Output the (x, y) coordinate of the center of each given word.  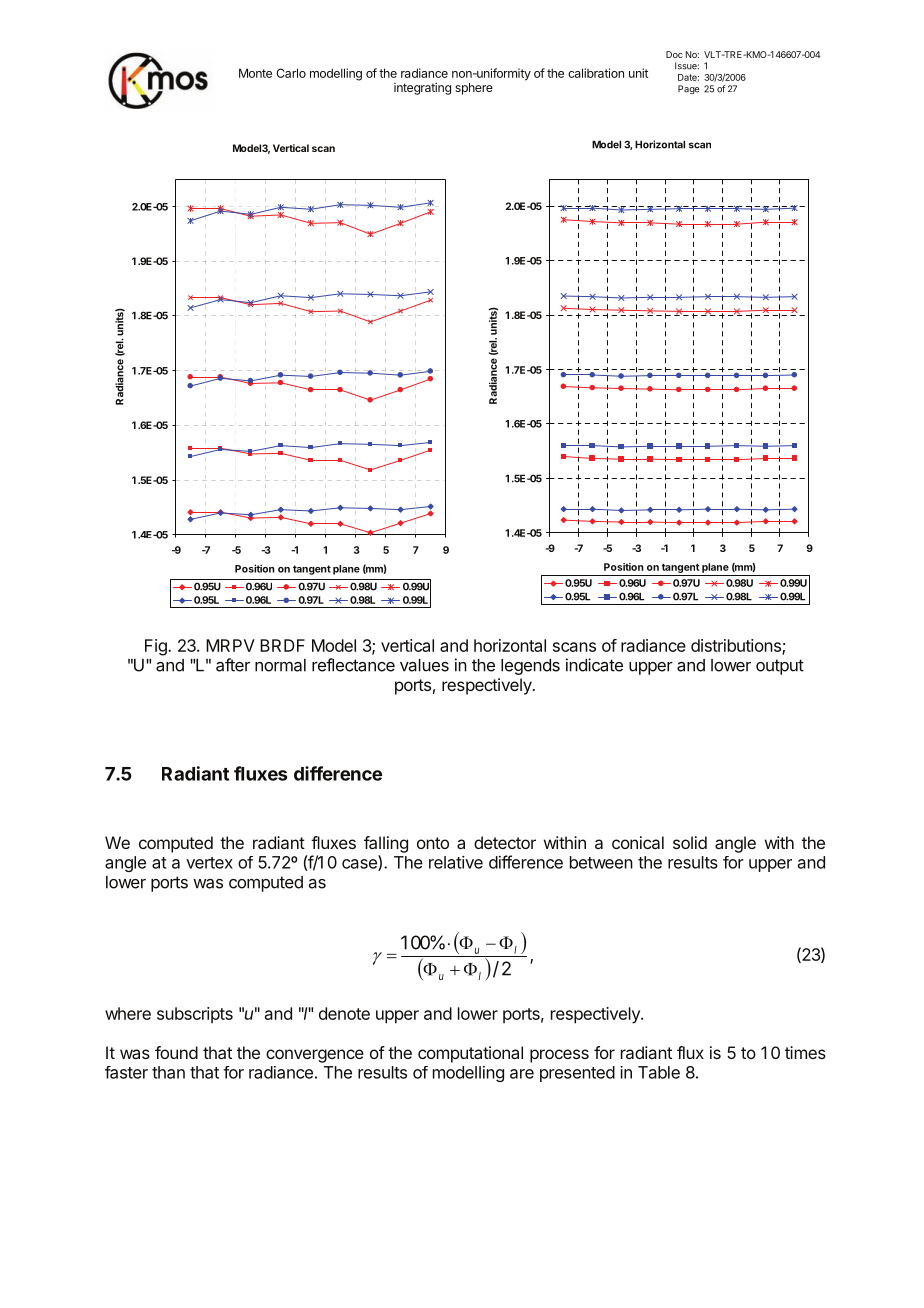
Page (688, 89)
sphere (474, 89)
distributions (737, 646)
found (176, 1052)
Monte (255, 73)
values (424, 665)
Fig (157, 647)
